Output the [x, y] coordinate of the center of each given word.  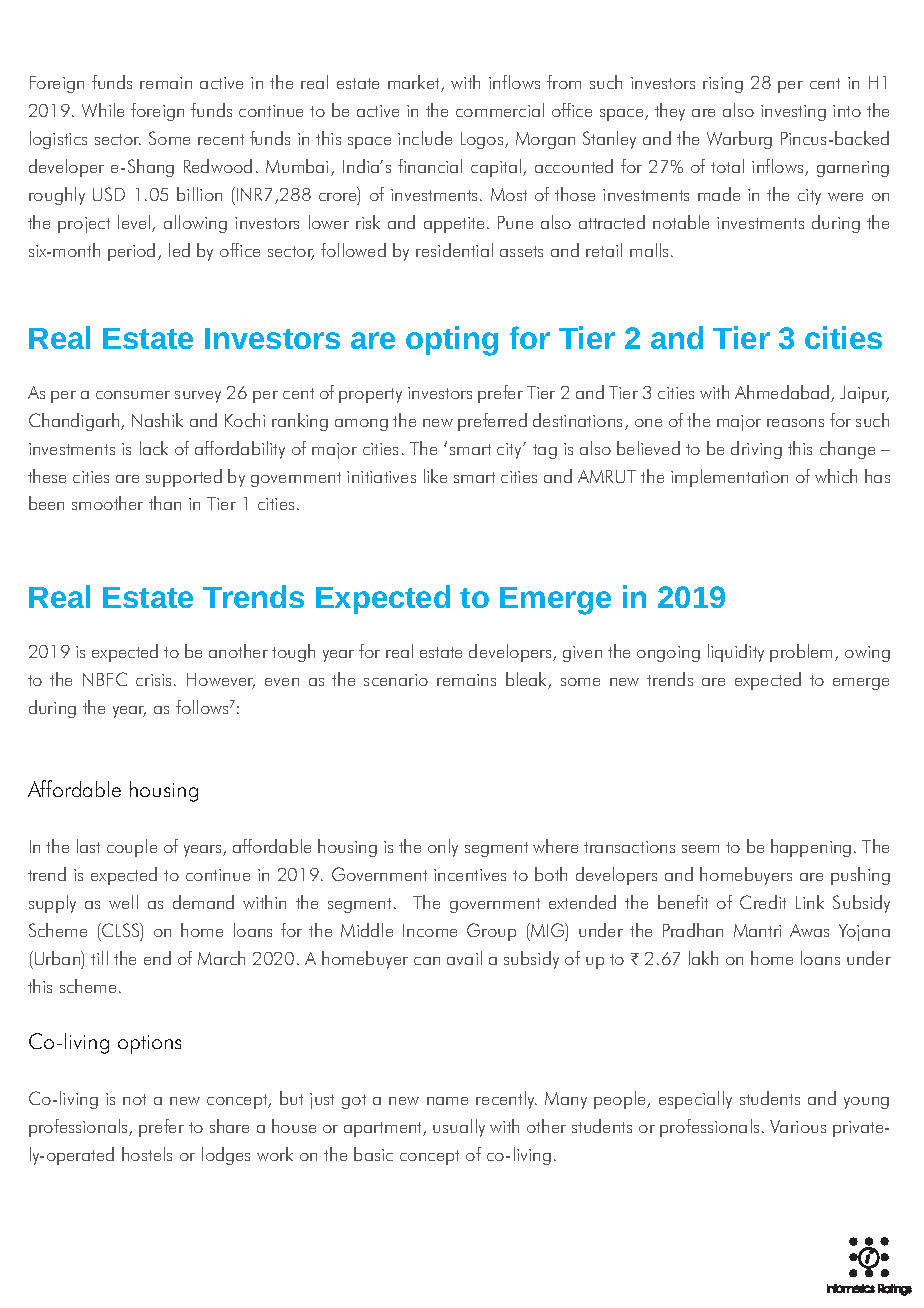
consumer [133, 395]
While [103, 110]
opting [452, 341]
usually [459, 1128]
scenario [396, 680]
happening [811, 848]
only [443, 848]
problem [803, 653]
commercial [500, 110]
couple [132, 848]
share [229, 1126]
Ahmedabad [783, 393]
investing [793, 113]
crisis [155, 680]
